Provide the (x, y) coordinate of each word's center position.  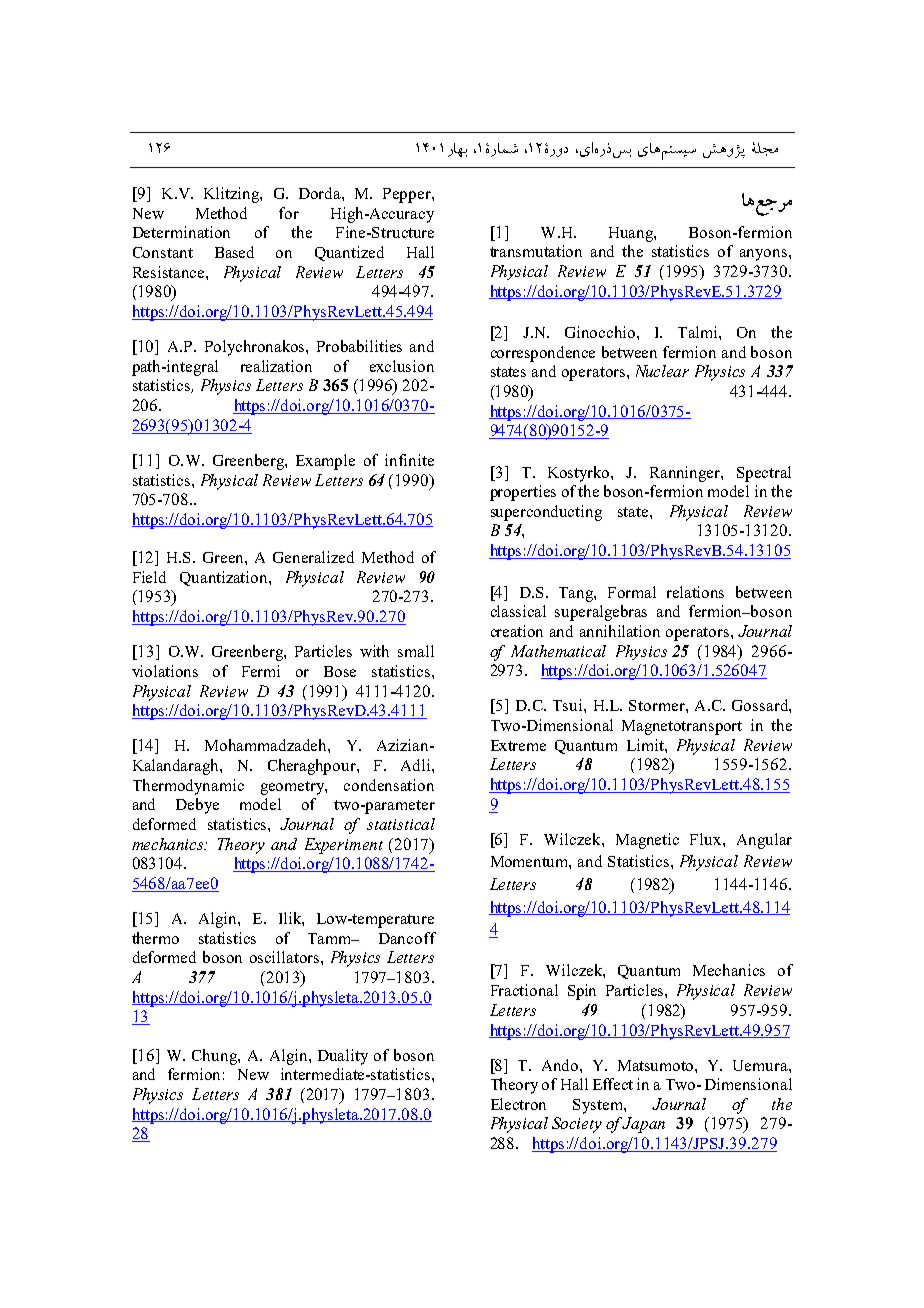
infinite (409, 460)
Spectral (764, 474)
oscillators (286, 957)
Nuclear (662, 371)
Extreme (518, 745)
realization (276, 366)
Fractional (524, 990)
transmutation (536, 251)
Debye (197, 806)
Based (234, 252)
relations (695, 592)
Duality (343, 1057)
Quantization (225, 578)
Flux (707, 839)
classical (518, 611)
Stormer (658, 705)
